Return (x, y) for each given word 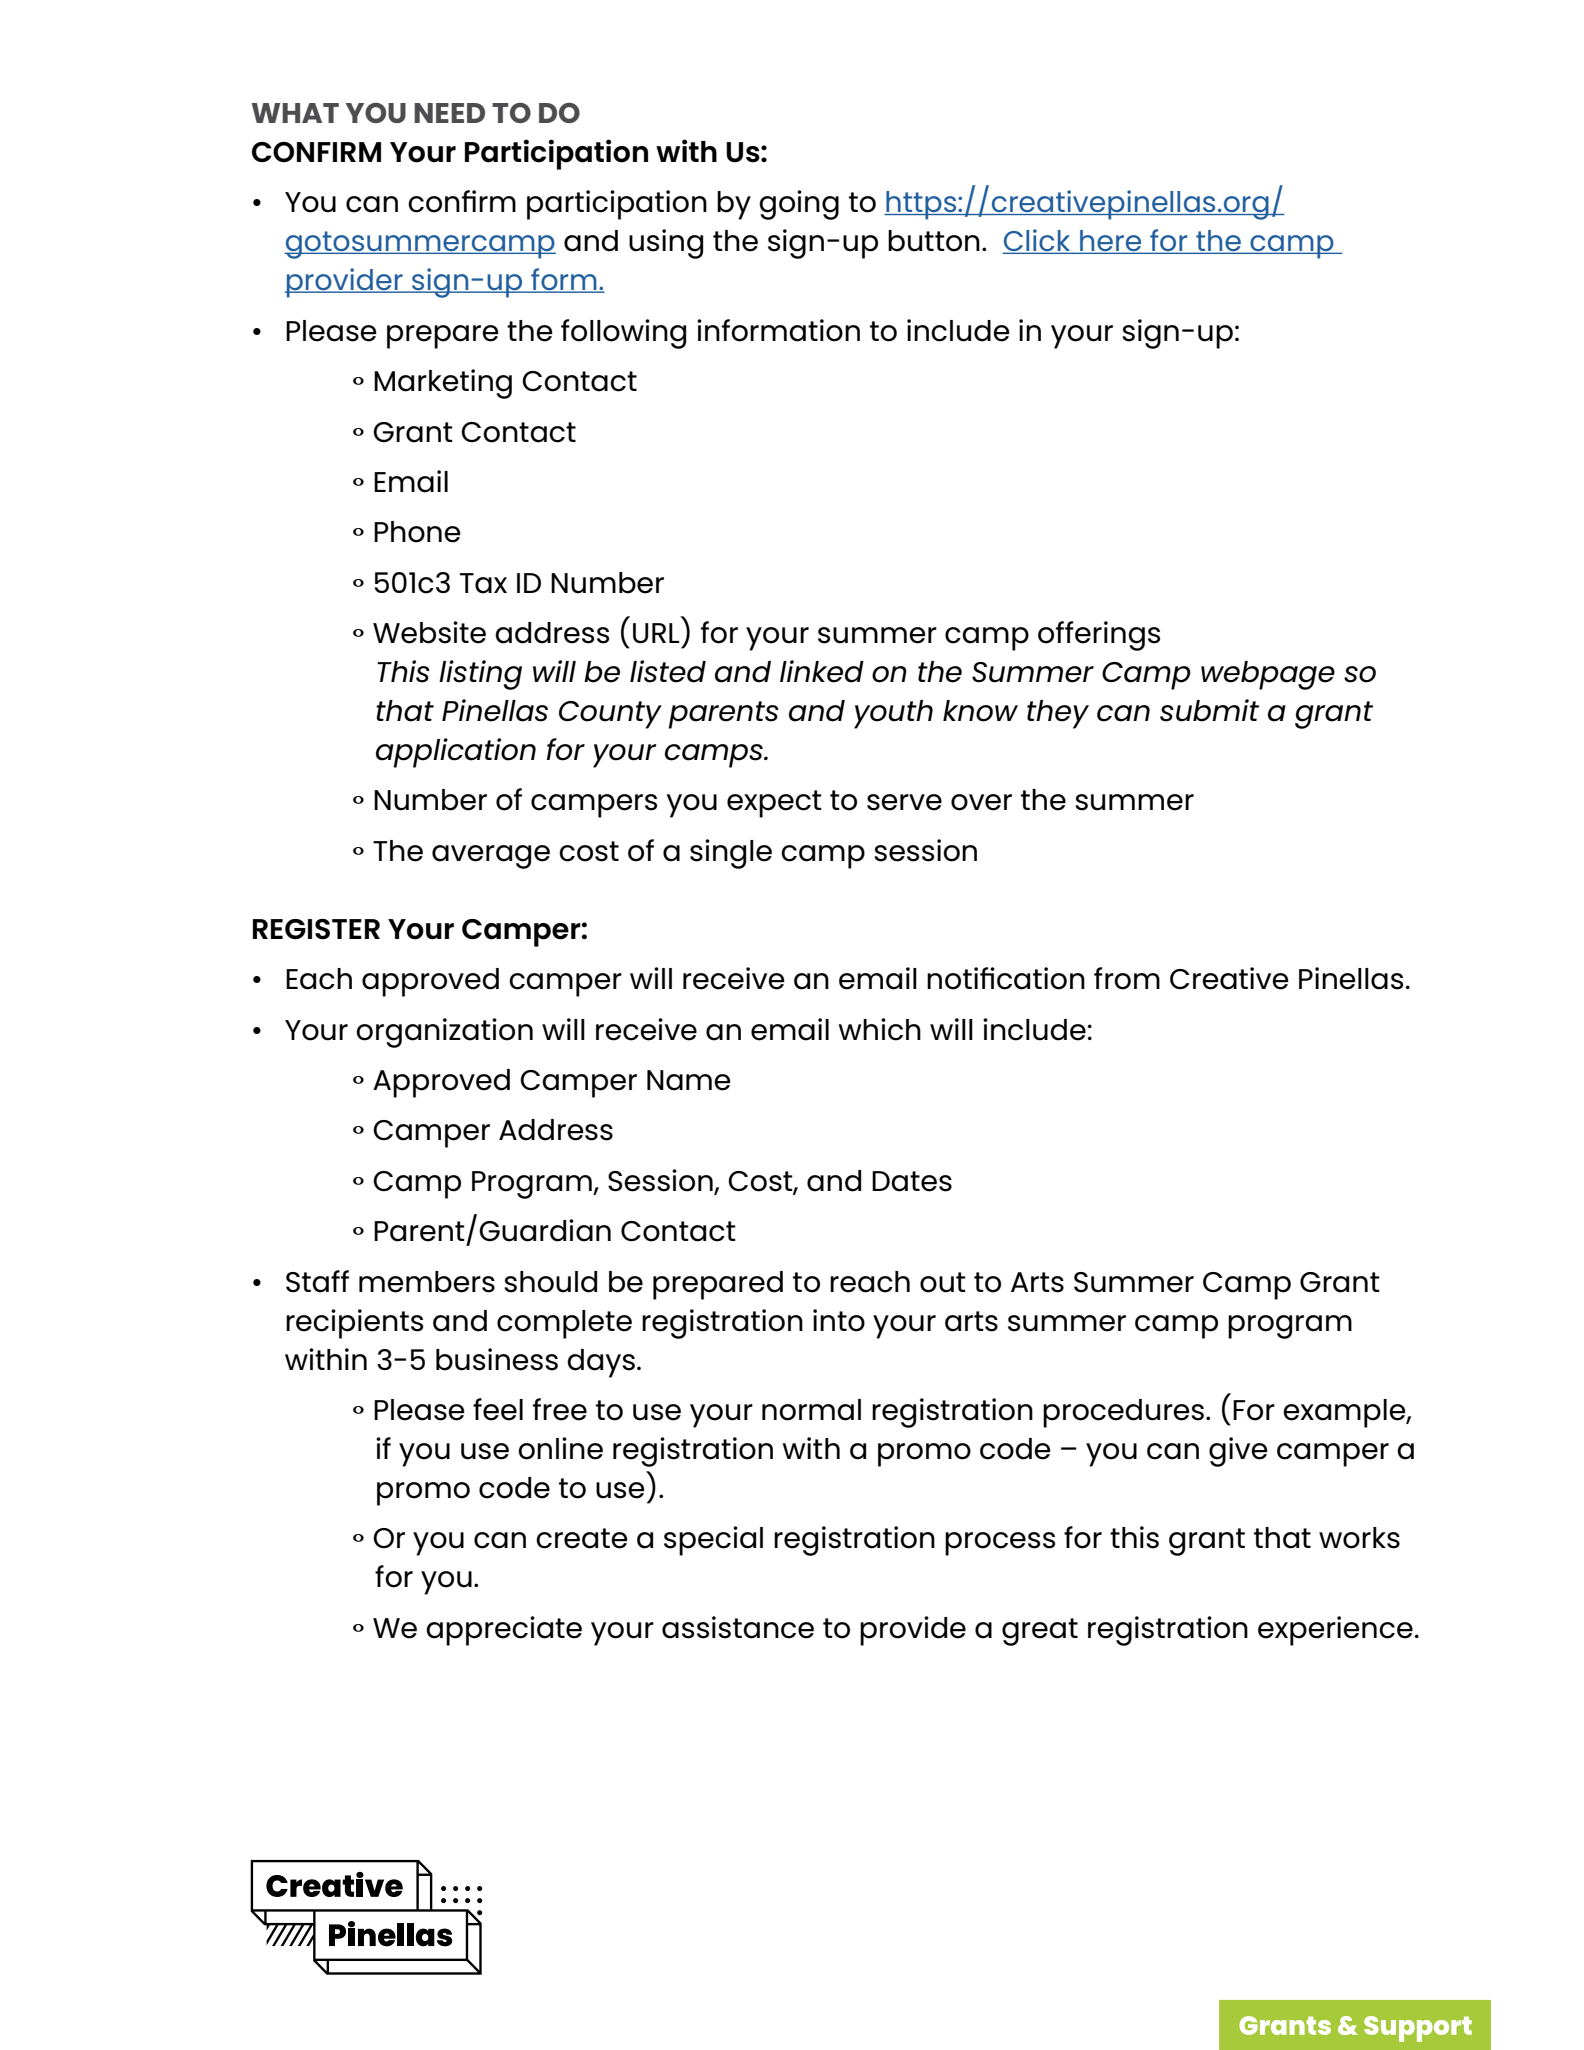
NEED (449, 113)
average (491, 857)
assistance (738, 1627)
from (1127, 978)
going (799, 205)
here (1111, 242)
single (731, 854)
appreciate (504, 1631)
